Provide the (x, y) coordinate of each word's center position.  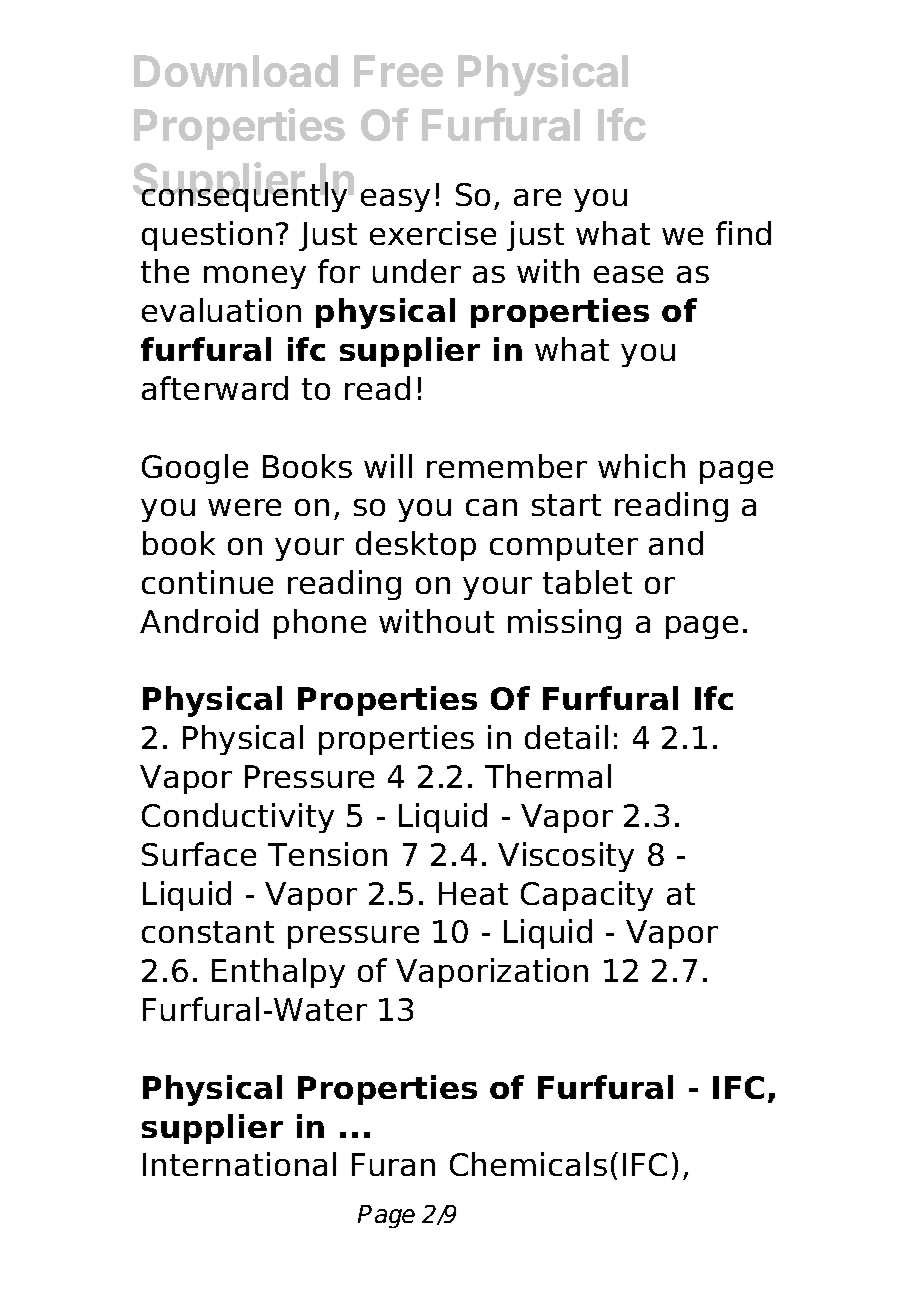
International (239, 1164)
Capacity (587, 896)
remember (507, 466)
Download (236, 71)
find (743, 233)
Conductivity (238, 818)
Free (398, 71)
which (641, 466)
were (244, 507)
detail (566, 737)
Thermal (548, 776)
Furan (393, 1164)
